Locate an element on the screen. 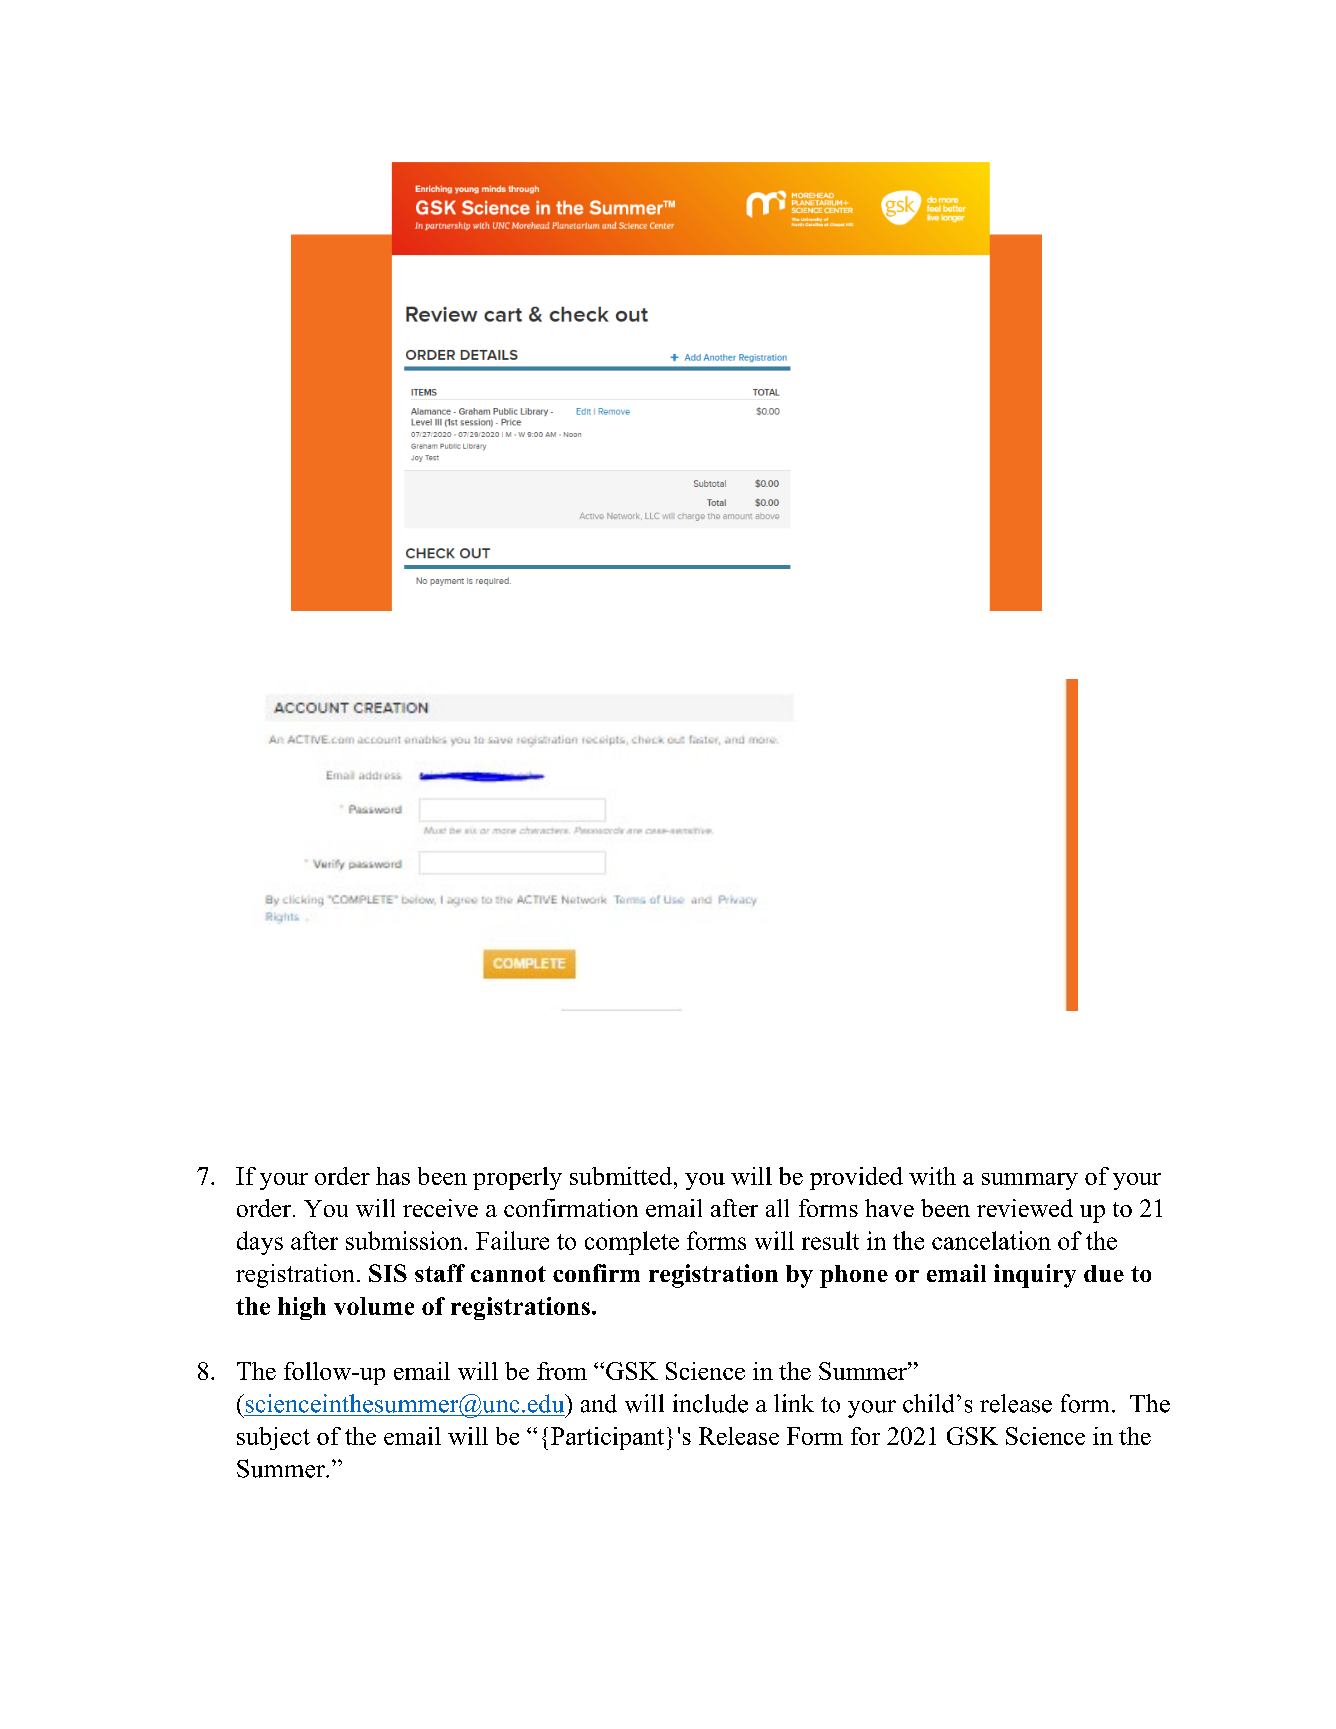  submitted is located at coordinates (622, 1176).
